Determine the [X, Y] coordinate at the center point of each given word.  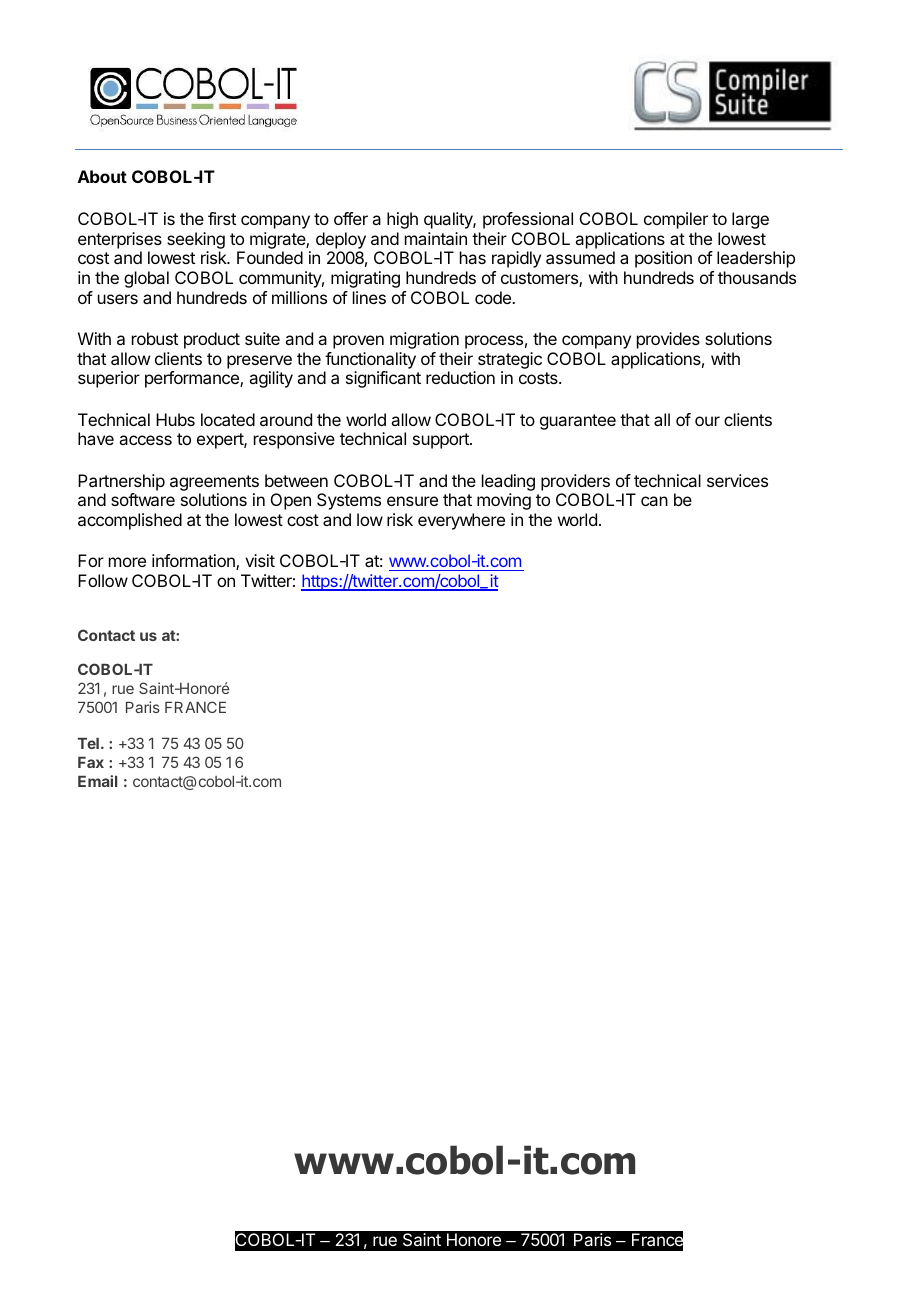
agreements [214, 483]
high [402, 220]
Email [97, 781]
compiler [676, 220]
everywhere [461, 521]
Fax [91, 762]
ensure [412, 501]
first [222, 218]
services [737, 480]
